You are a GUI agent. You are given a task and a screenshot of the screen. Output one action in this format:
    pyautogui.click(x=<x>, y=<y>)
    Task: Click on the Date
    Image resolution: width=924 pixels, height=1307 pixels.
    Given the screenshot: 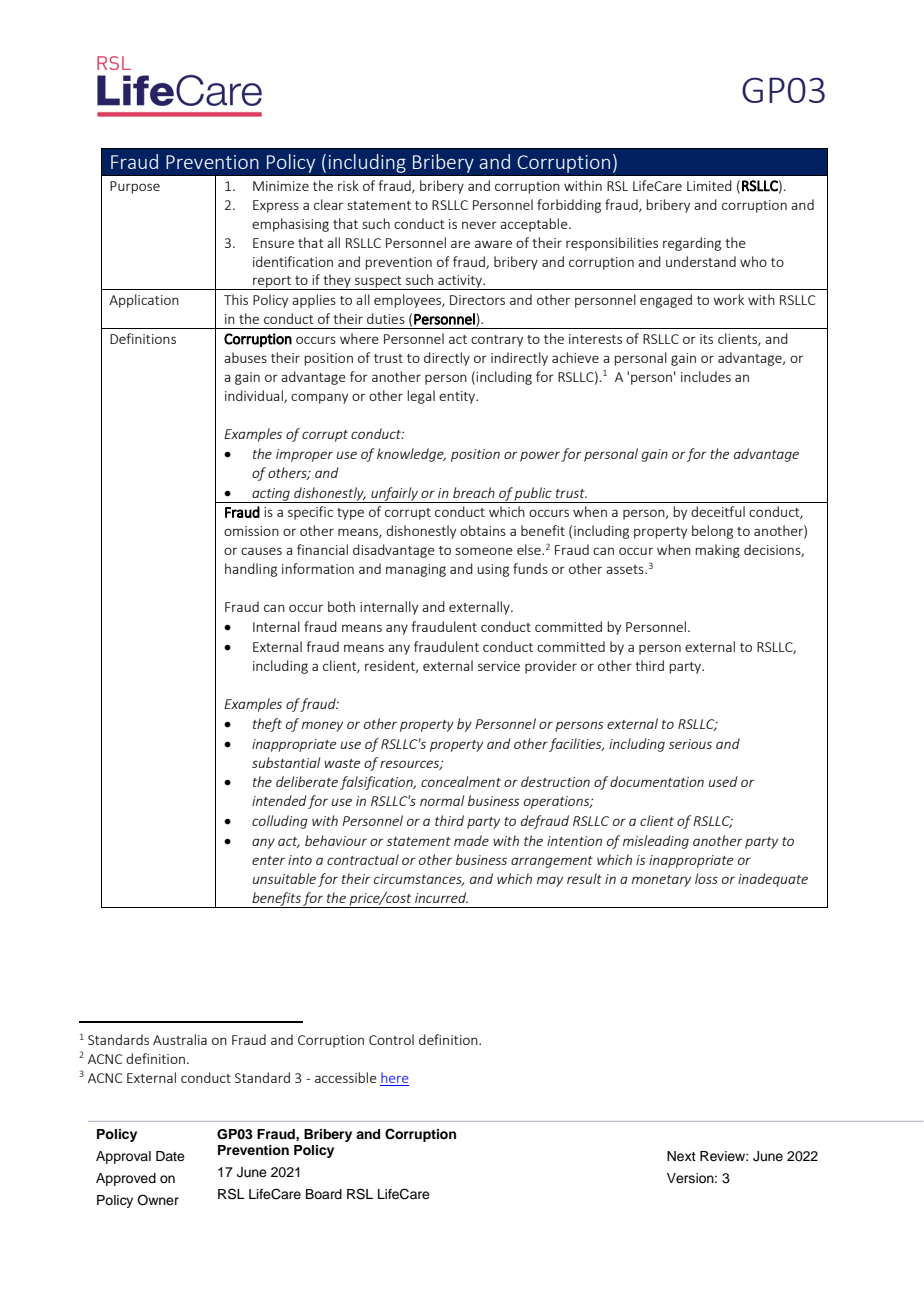 What is the action you would take?
    pyautogui.click(x=170, y=1156)
